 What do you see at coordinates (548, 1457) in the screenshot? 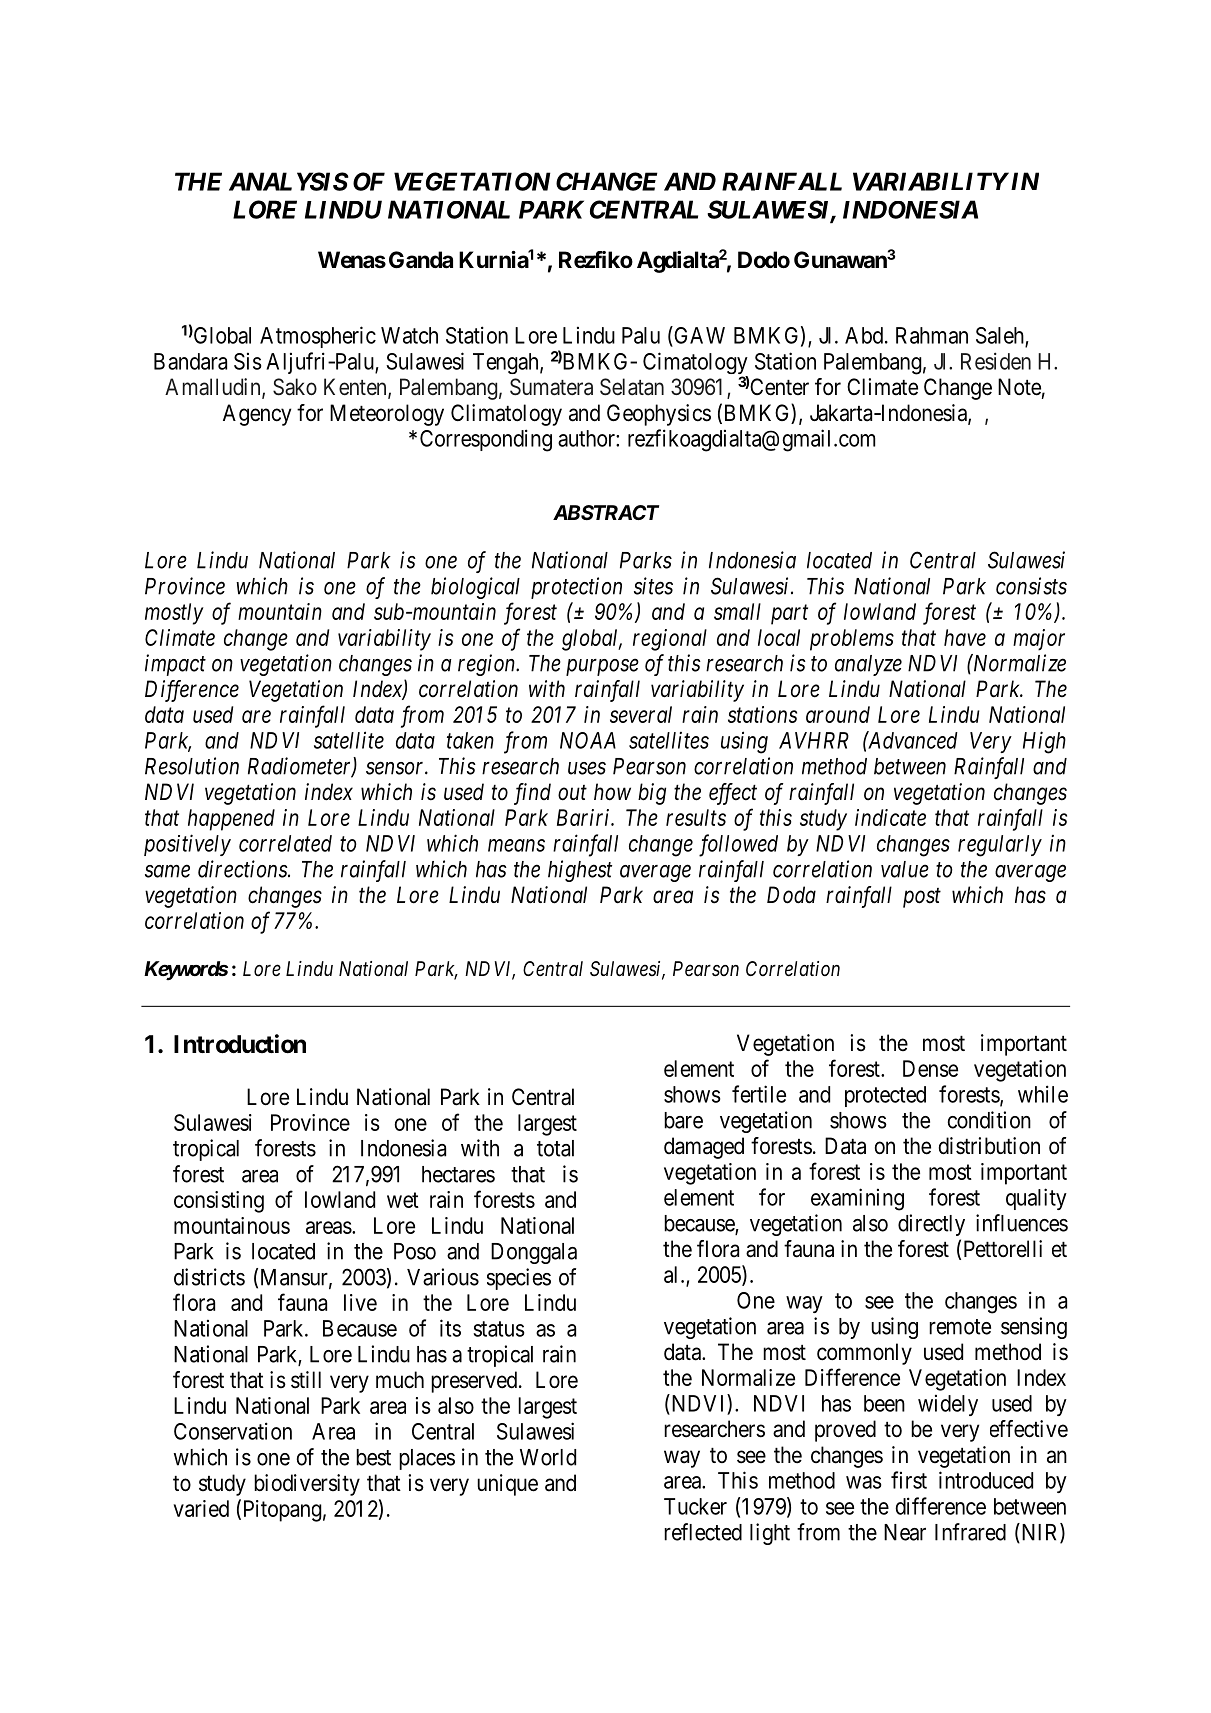
I see `World` at bounding box center [548, 1457].
